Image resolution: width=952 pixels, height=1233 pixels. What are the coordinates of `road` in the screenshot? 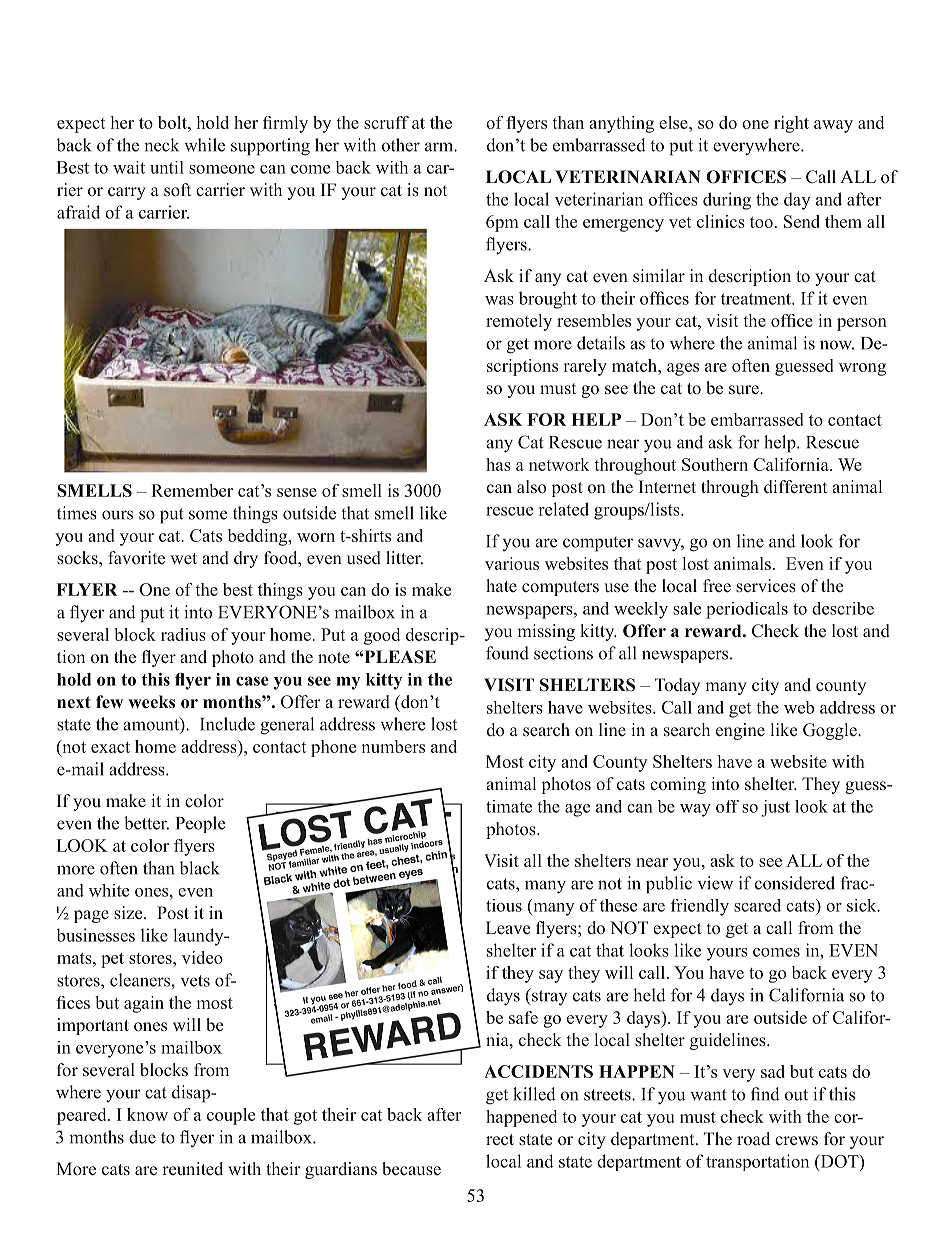 It's located at (753, 1138).
